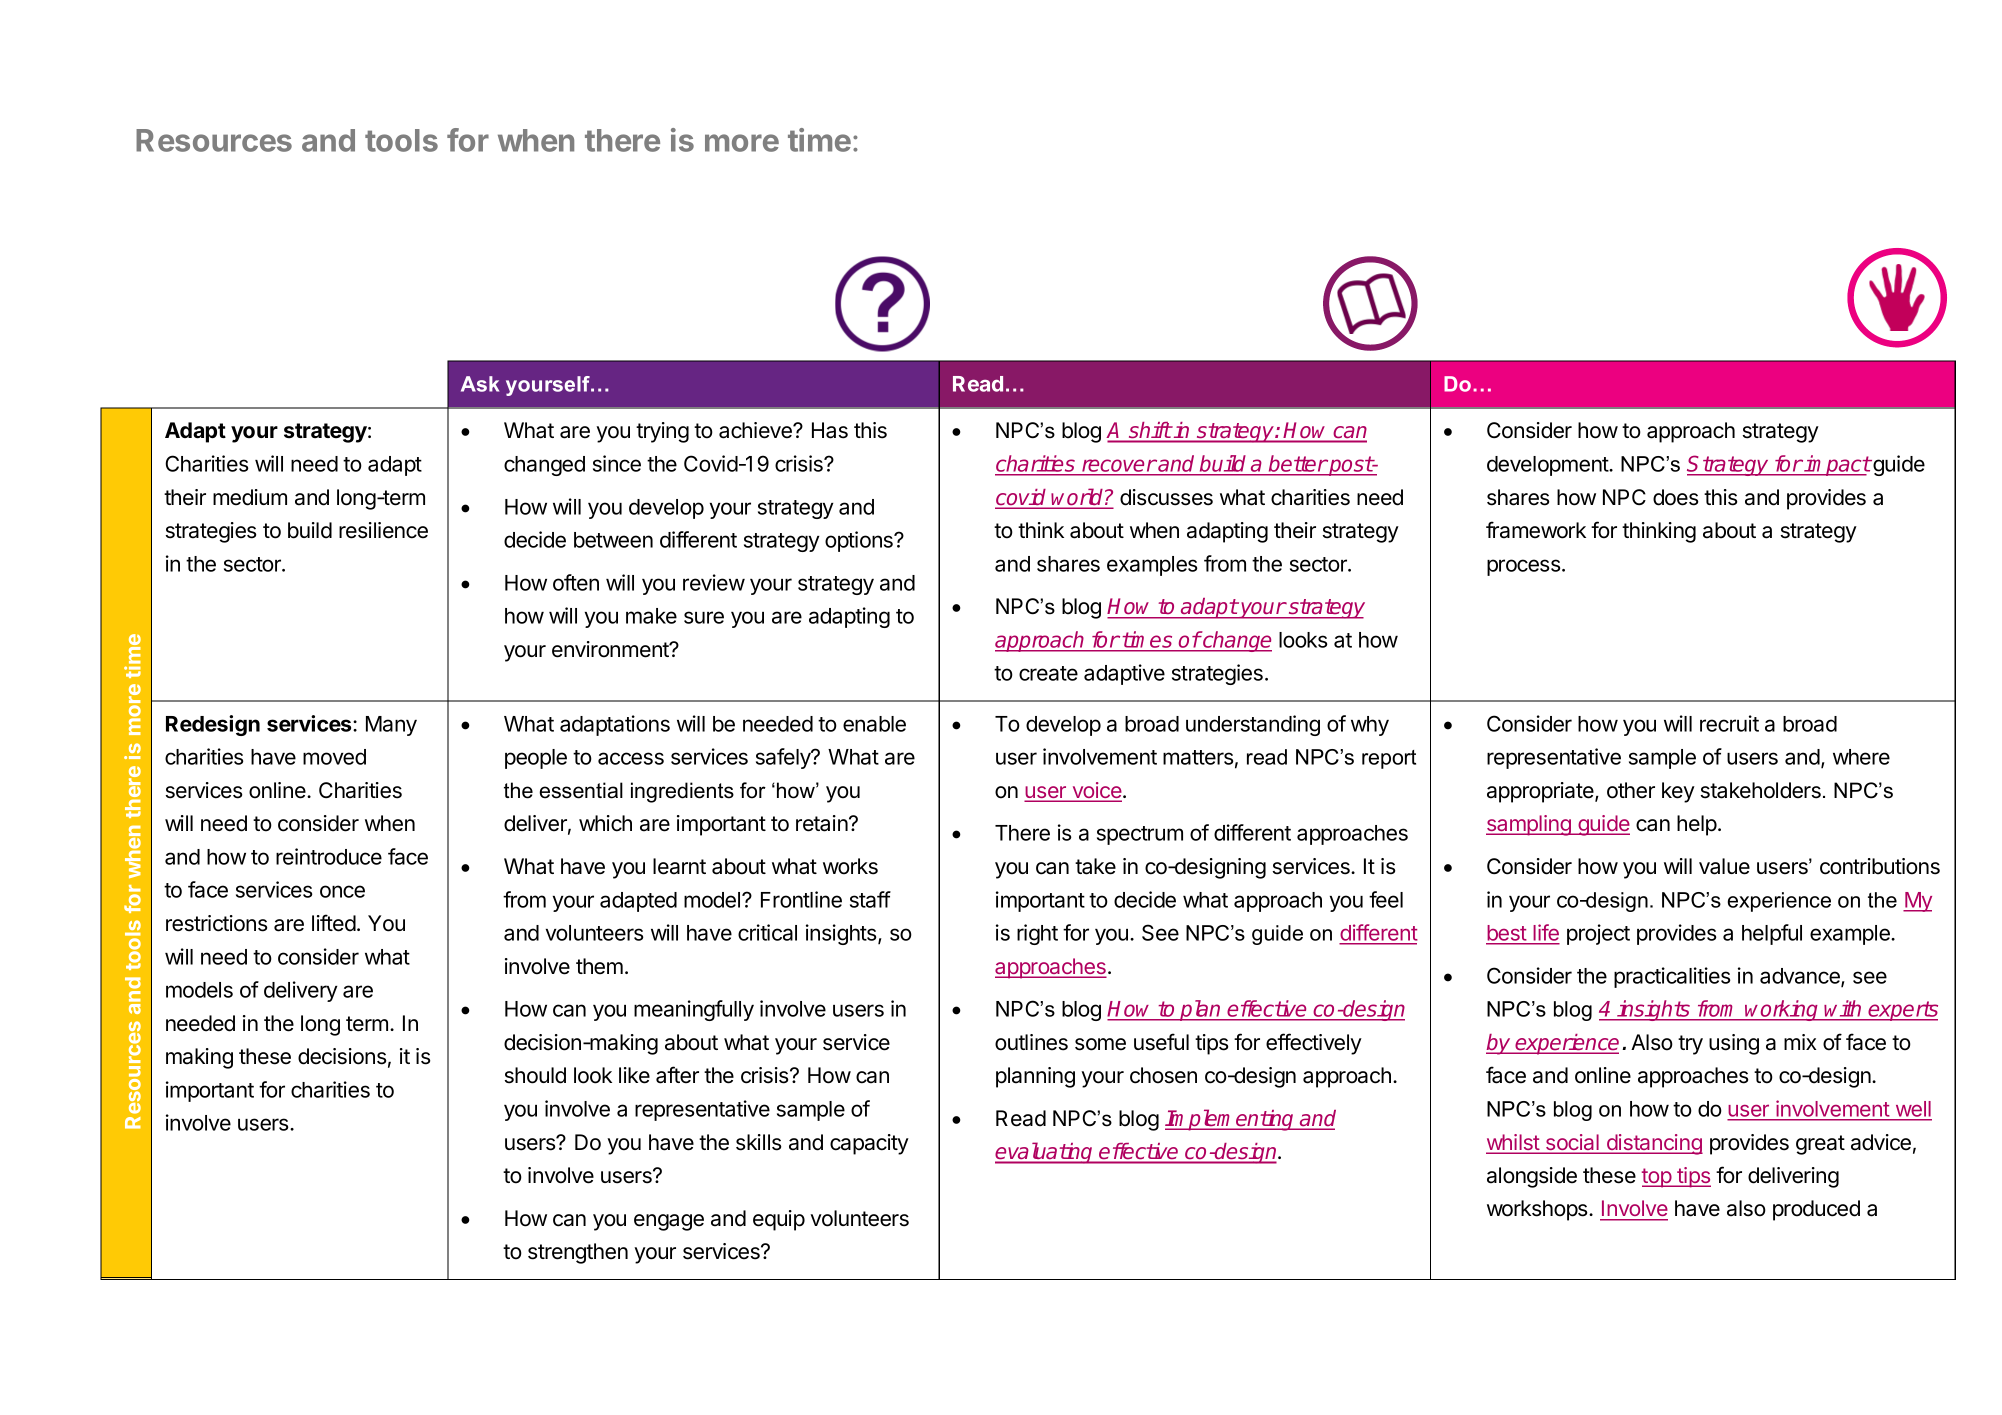  Describe the element at coordinates (1525, 567) in the screenshot. I see `process` at that location.
